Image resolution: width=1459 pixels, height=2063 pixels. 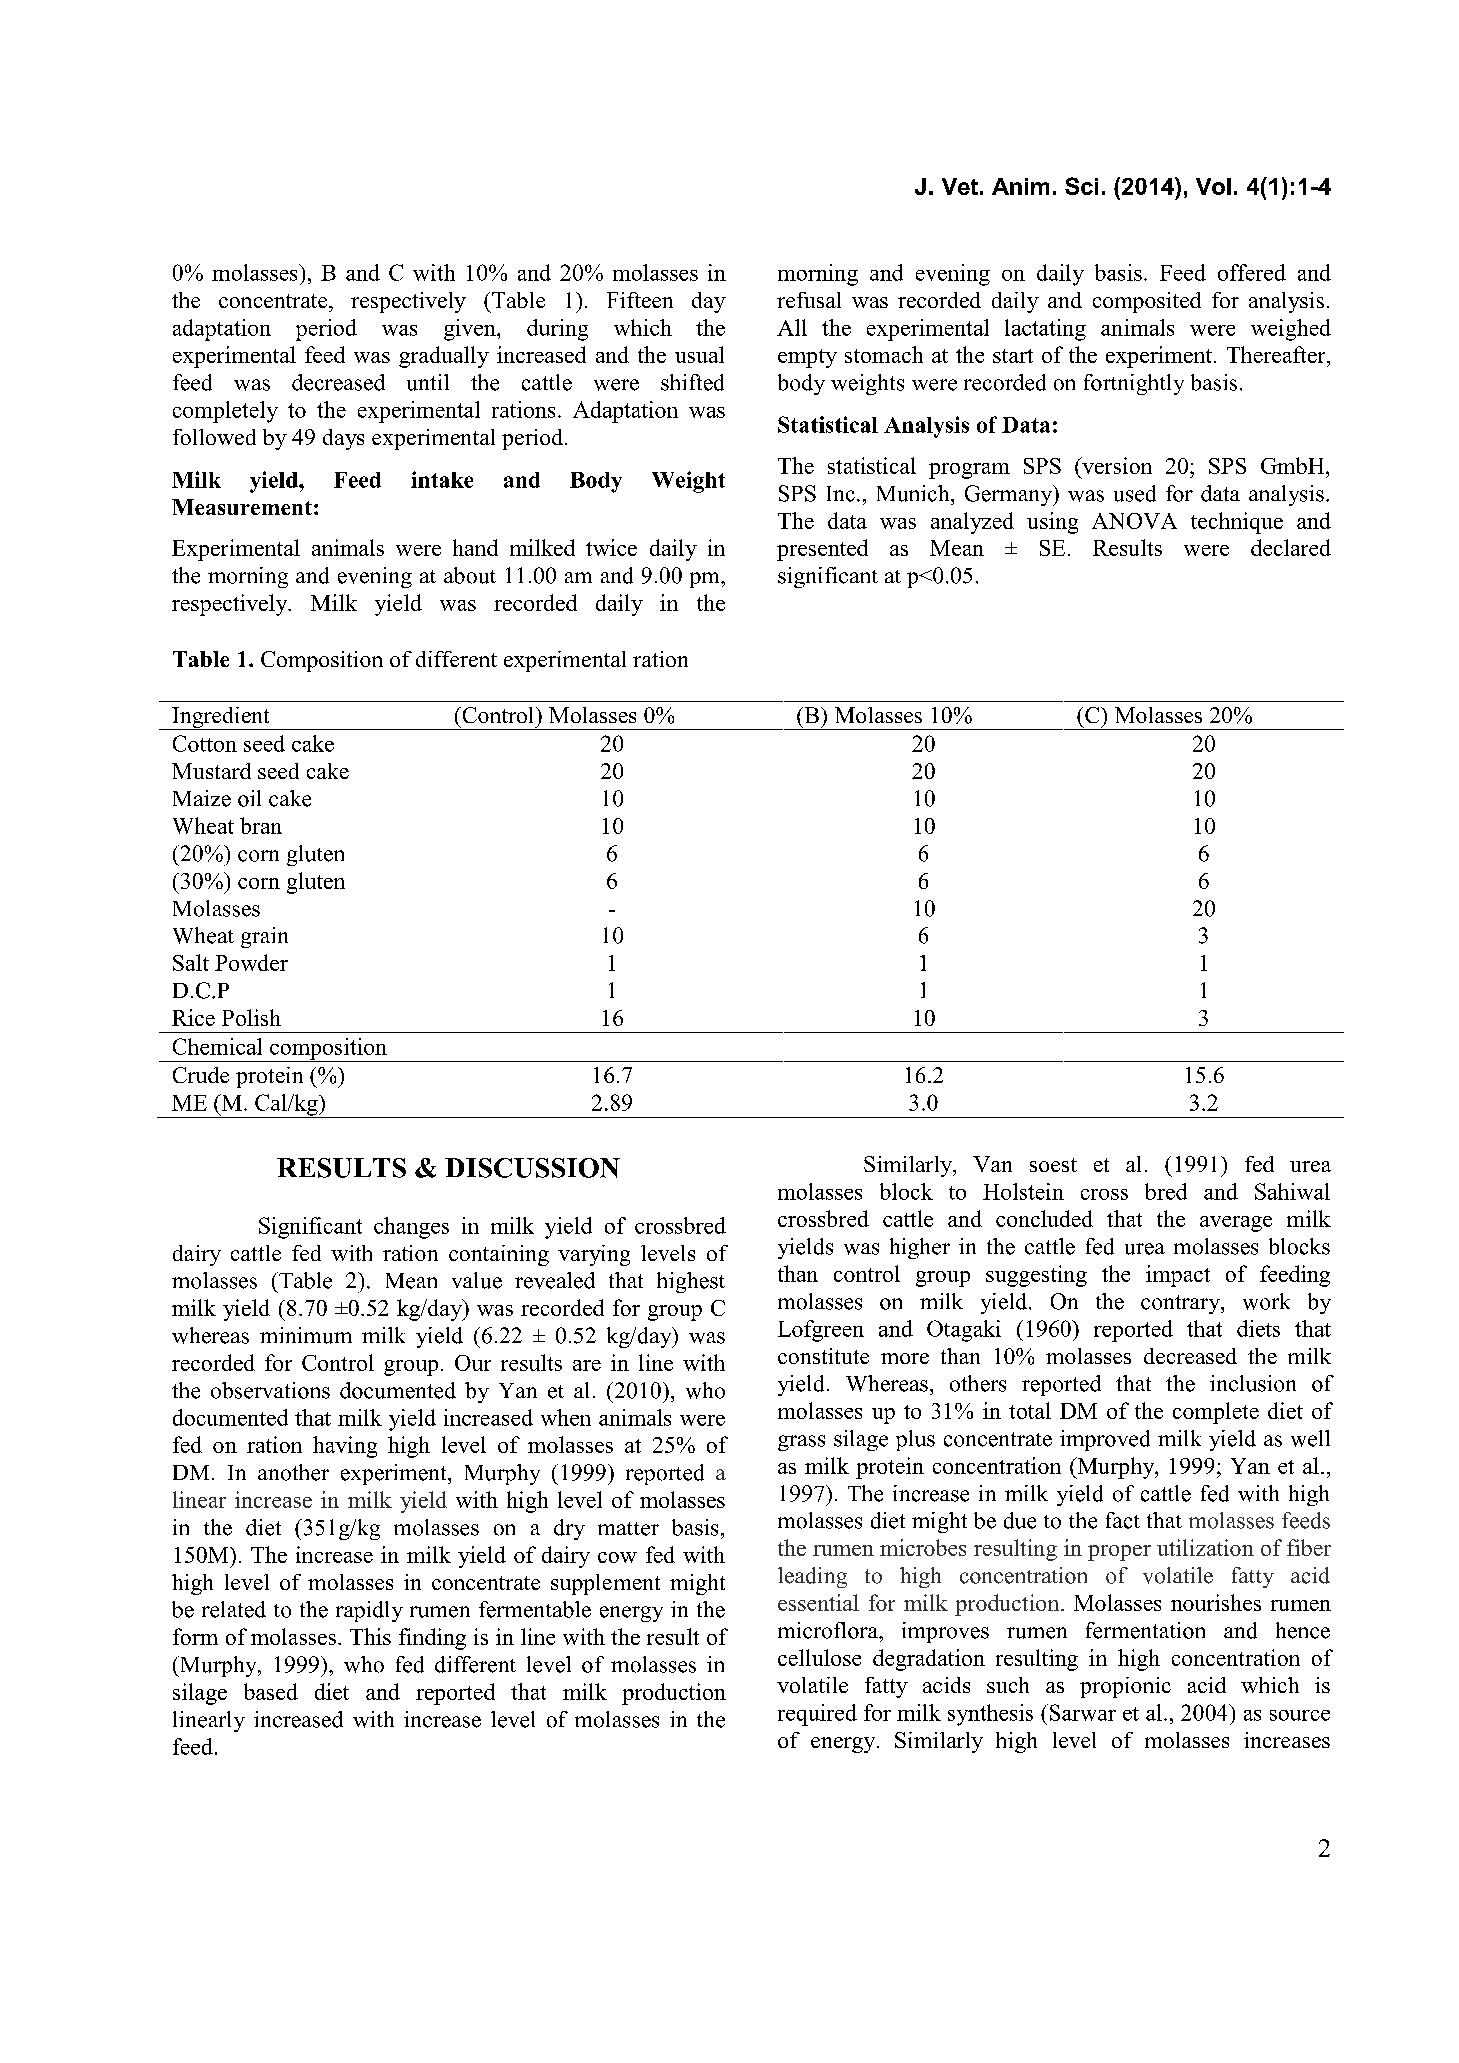 I want to click on based, so click(x=271, y=1691).
